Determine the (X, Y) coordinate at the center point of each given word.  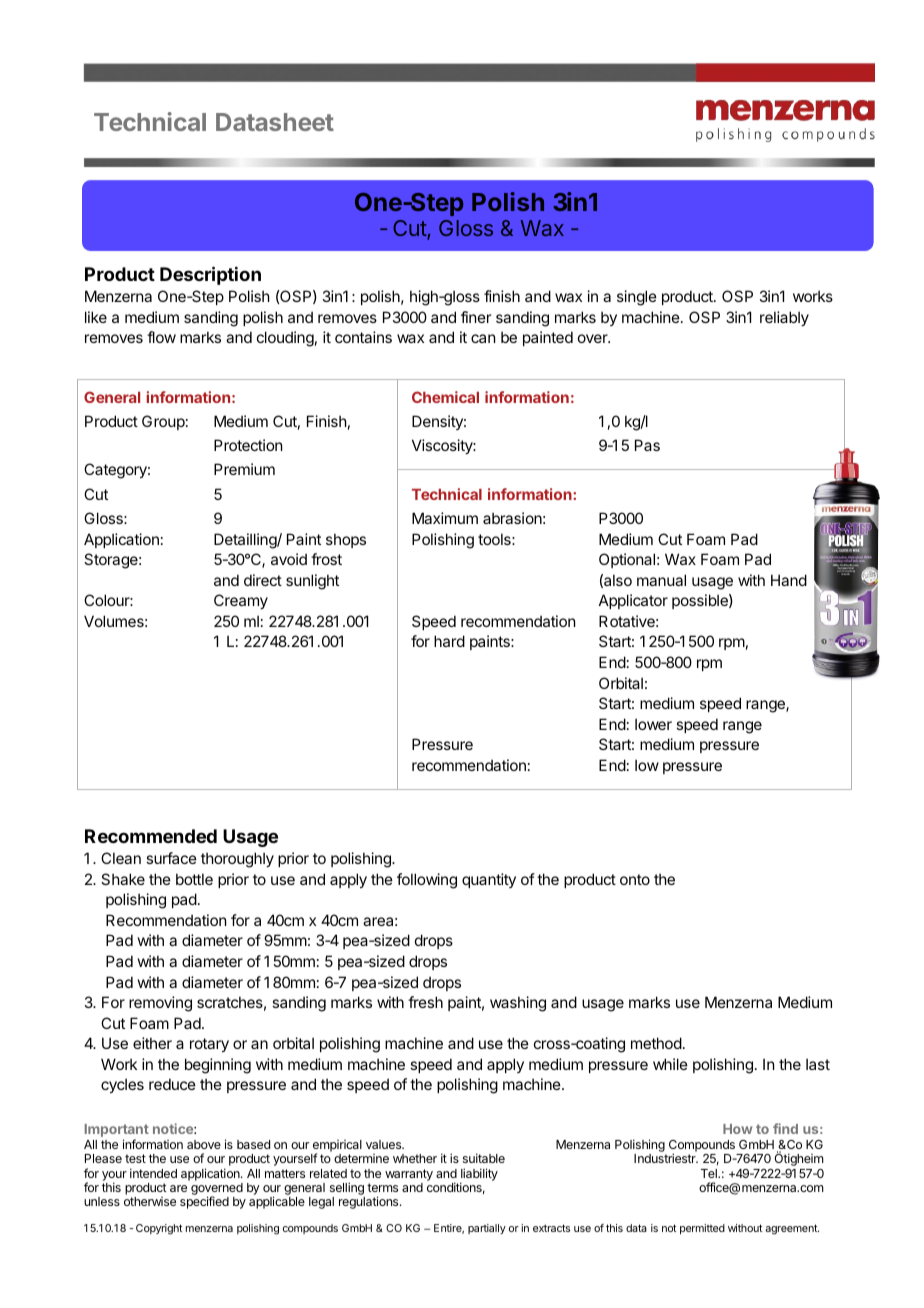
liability (479, 1175)
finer (476, 317)
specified (204, 1202)
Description (210, 275)
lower (653, 724)
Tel (710, 1173)
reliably (784, 318)
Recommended (151, 836)
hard (449, 641)
